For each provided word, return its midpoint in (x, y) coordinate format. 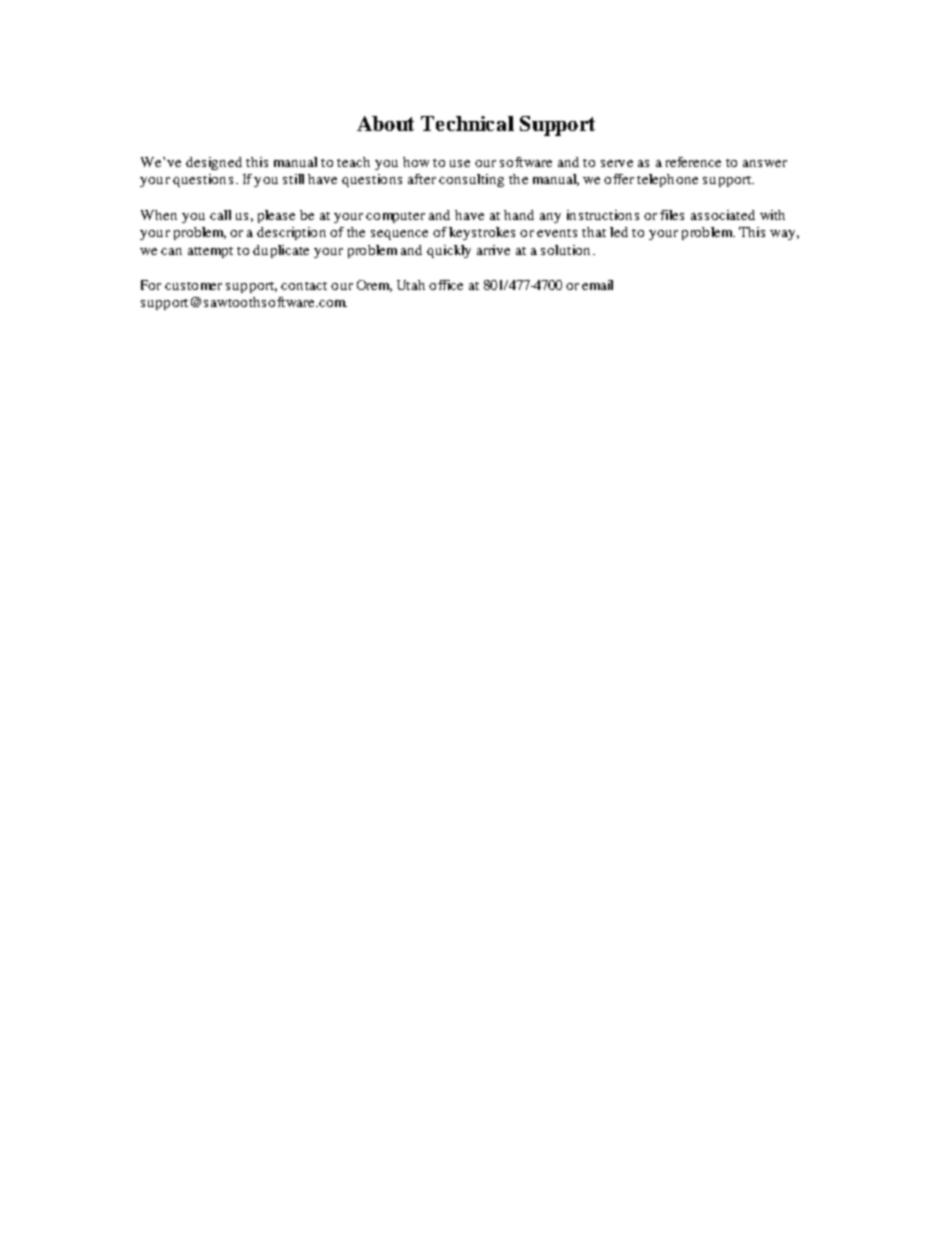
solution (565, 250)
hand (519, 215)
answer (765, 163)
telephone (667, 180)
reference (693, 162)
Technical (467, 123)
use (460, 163)
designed (214, 163)
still (293, 179)
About (385, 123)
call (220, 215)
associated (723, 215)
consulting (471, 180)
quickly (449, 251)
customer (193, 286)
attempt (210, 252)
